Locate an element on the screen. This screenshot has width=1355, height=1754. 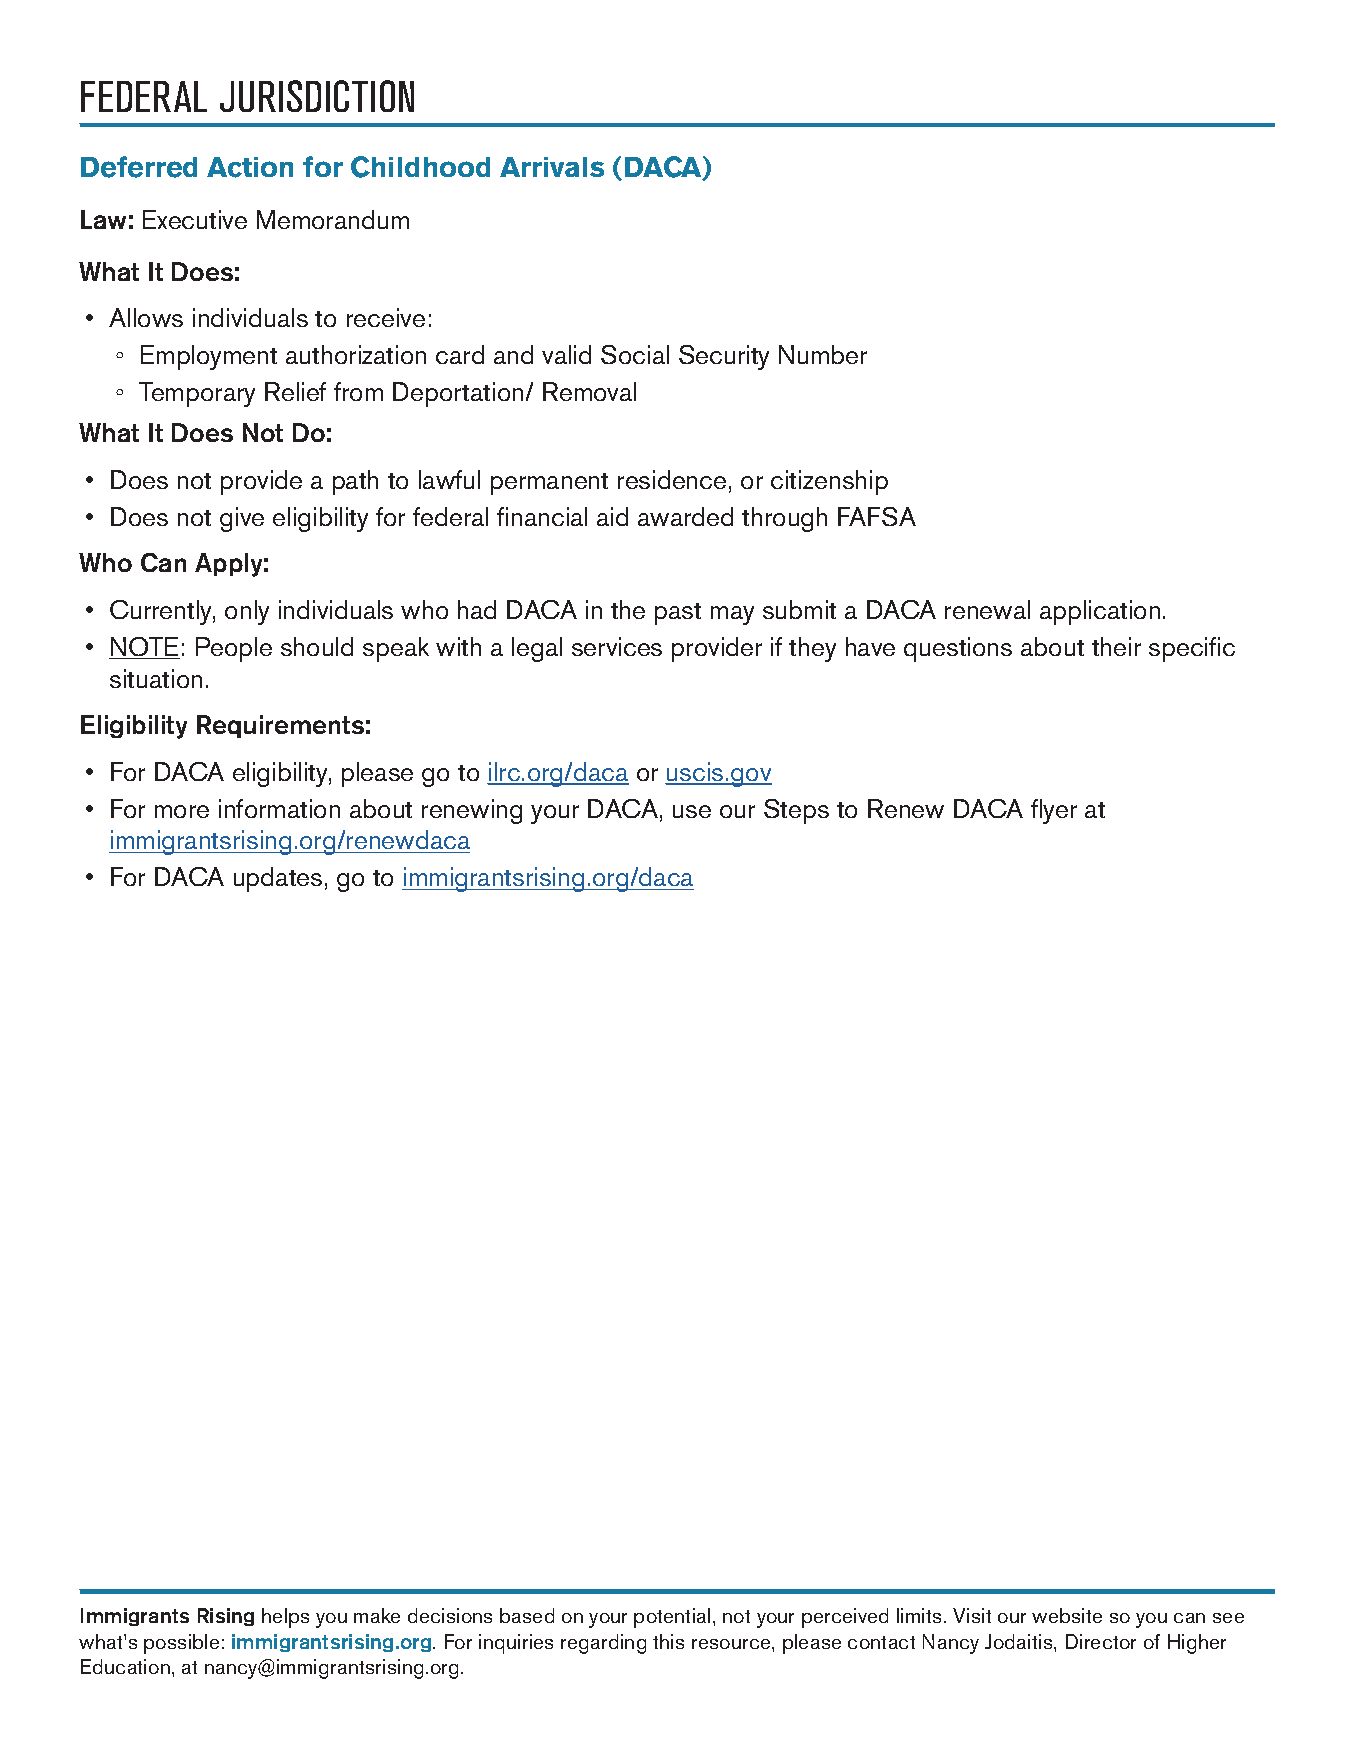
updates is located at coordinates (278, 879).
